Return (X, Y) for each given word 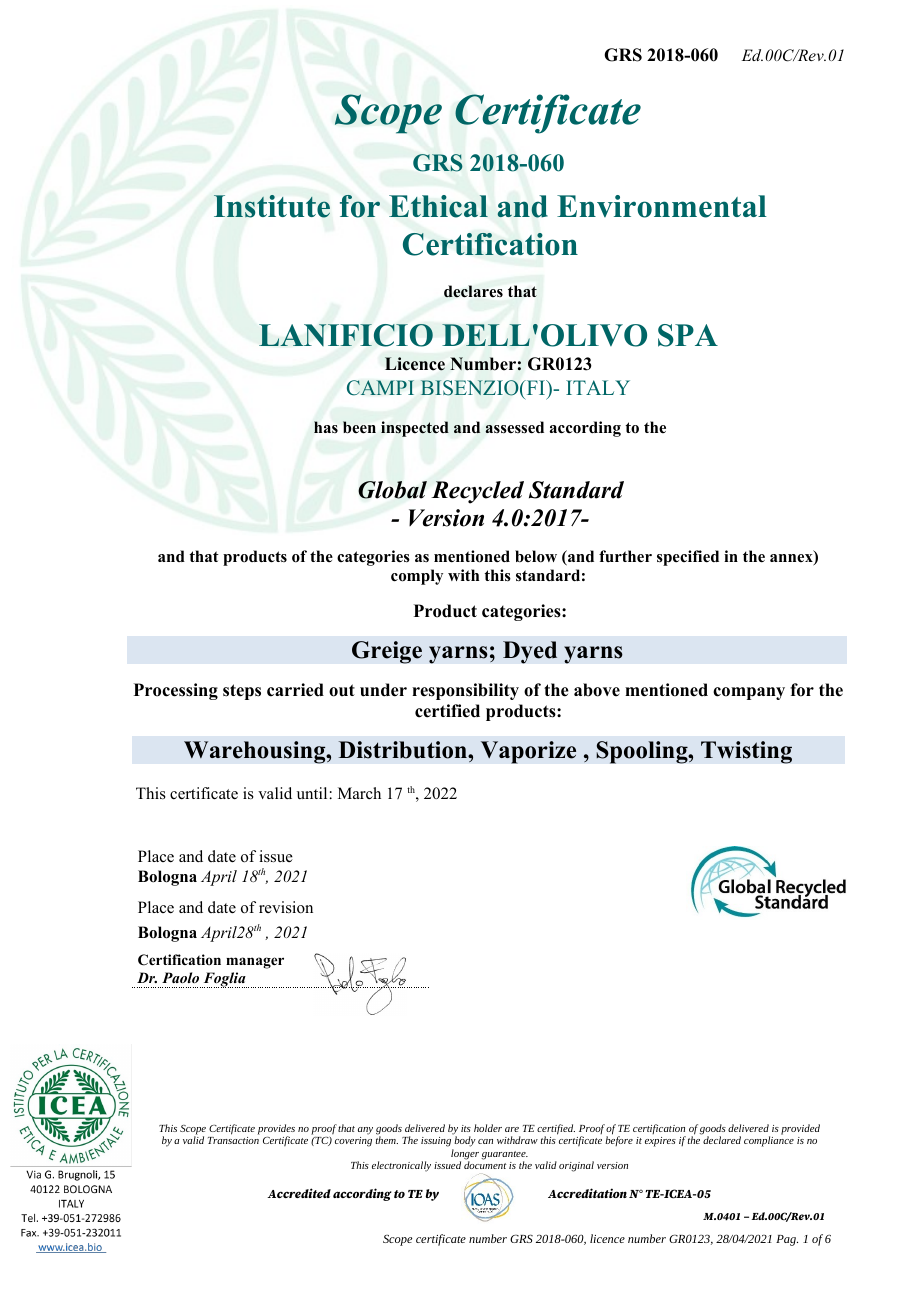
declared (722, 1140)
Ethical (438, 206)
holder (488, 1128)
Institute (272, 206)
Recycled (477, 492)
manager (255, 963)
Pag (787, 1240)
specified (688, 558)
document (485, 1165)
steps (242, 692)
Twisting (746, 752)
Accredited (299, 1193)
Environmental (662, 206)
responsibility (465, 691)
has (326, 427)
